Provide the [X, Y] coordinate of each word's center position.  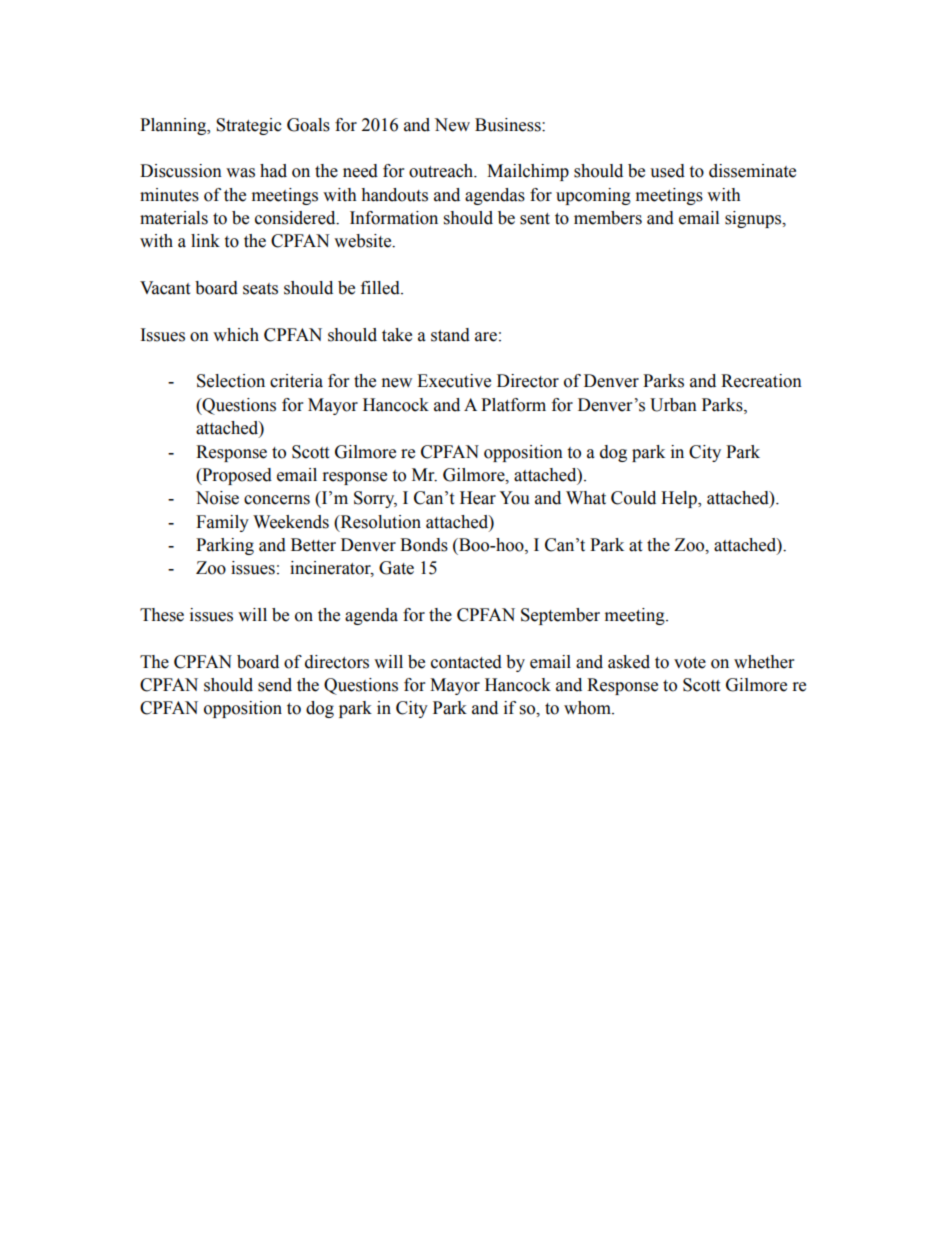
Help [680, 499]
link [205, 240]
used [667, 171]
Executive [454, 381]
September [560, 616]
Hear [478, 498]
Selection [231, 381]
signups [754, 219]
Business [509, 125]
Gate [396, 568]
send [275, 685]
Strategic [249, 126]
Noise [217, 498]
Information [394, 218]
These [162, 615]
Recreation [761, 381]
